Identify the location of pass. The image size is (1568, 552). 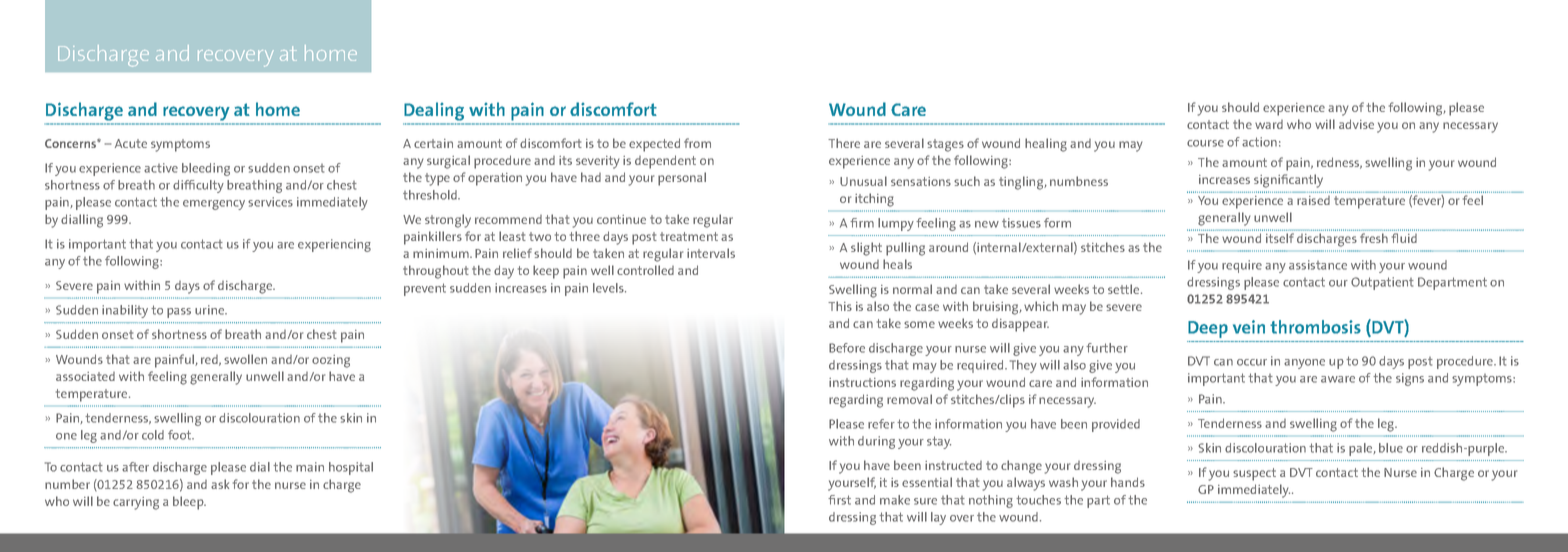
(179, 313).
